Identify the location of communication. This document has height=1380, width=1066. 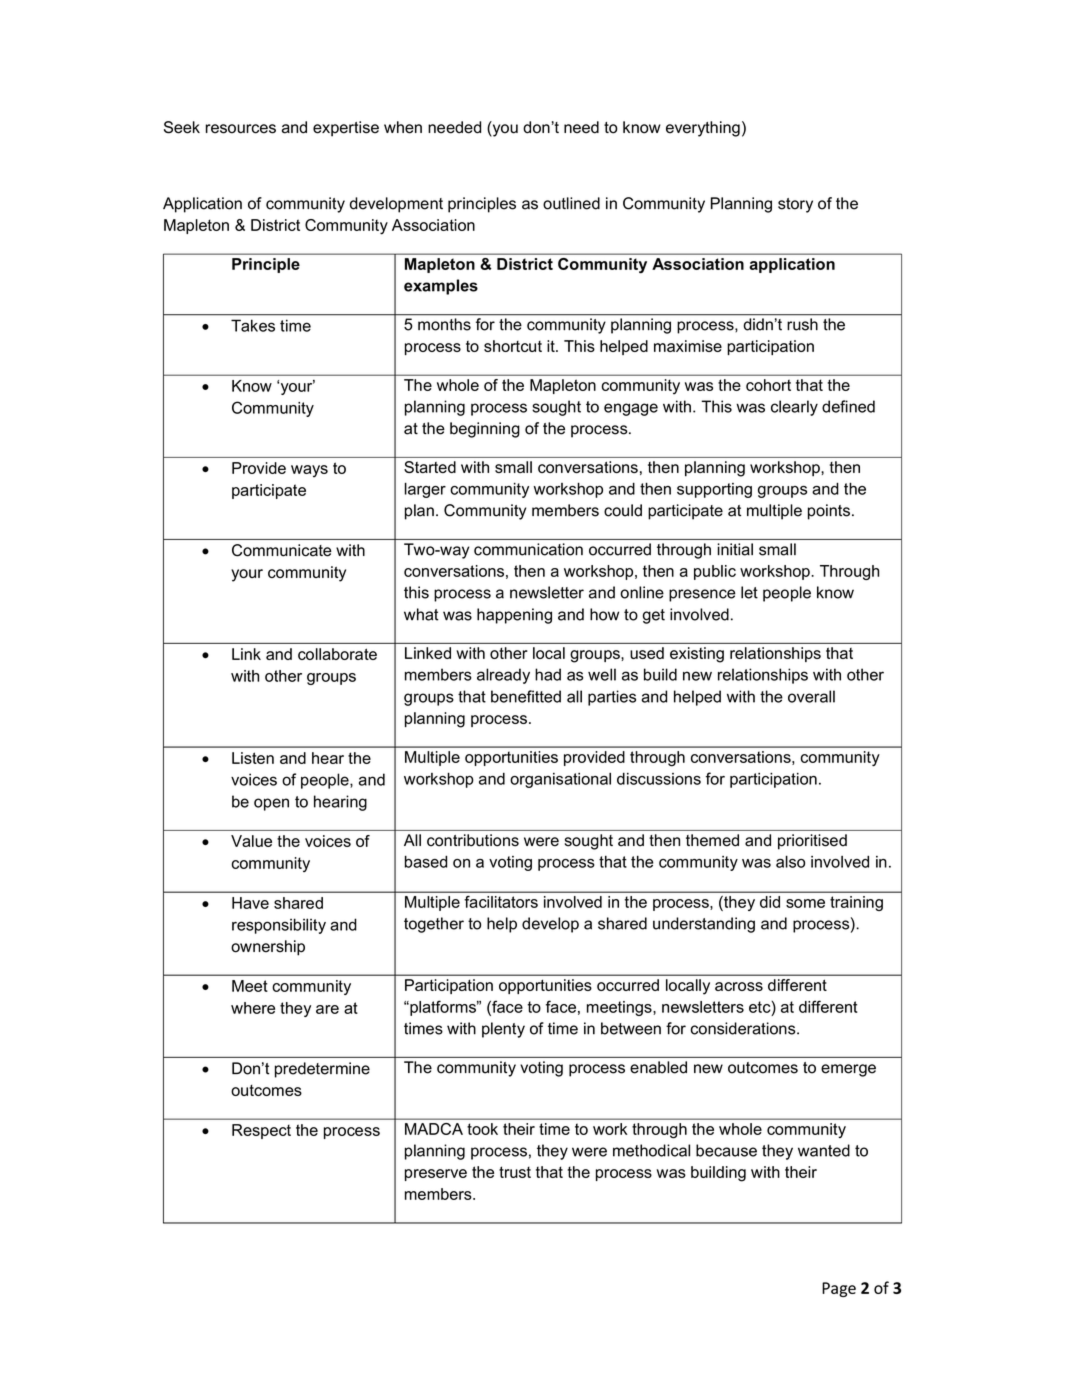
(528, 549).
